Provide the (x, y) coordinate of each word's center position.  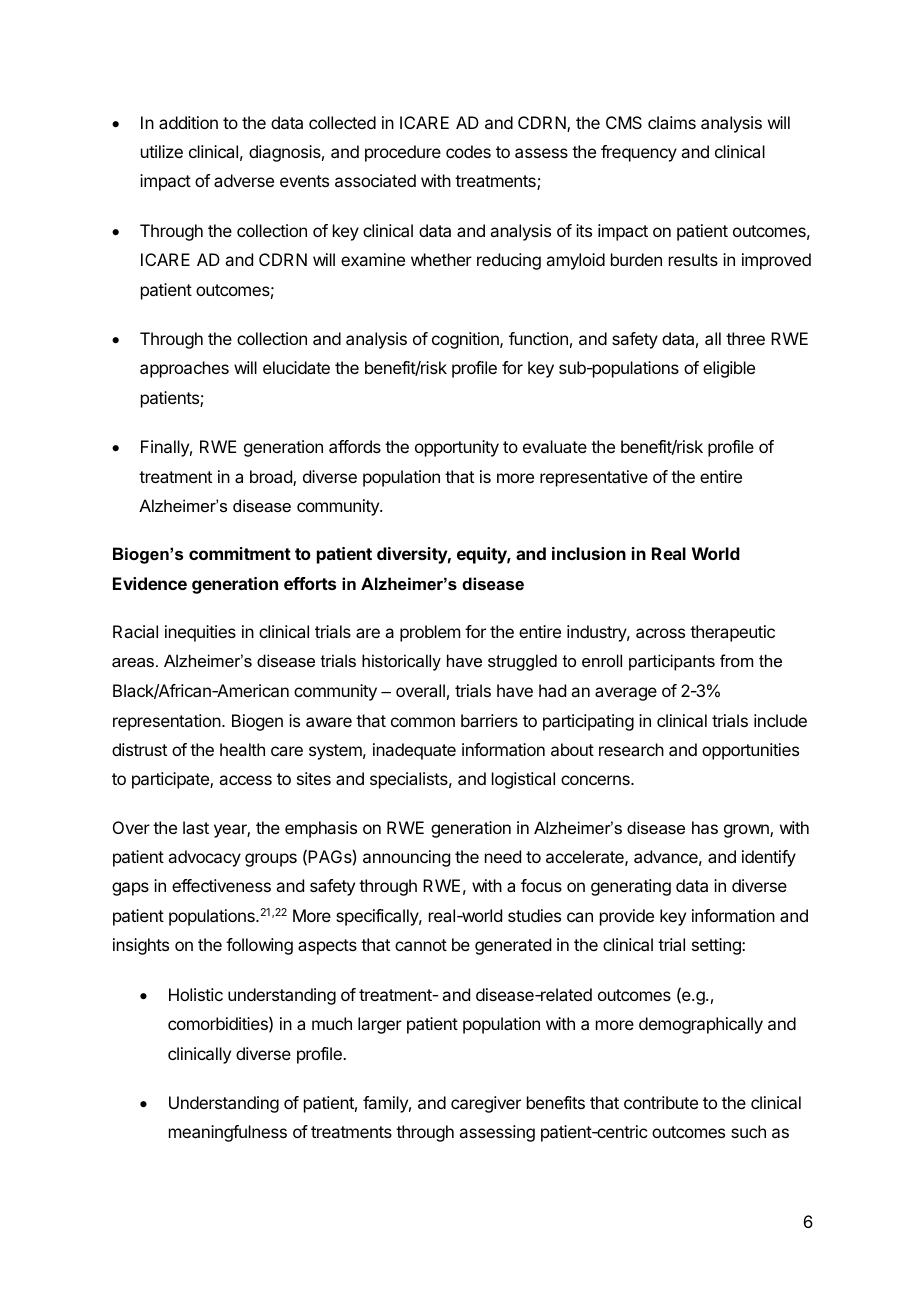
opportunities (750, 751)
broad (272, 478)
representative (594, 478)
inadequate (414, 751)
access (245, 780)
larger (380, 1025)
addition (188, 122)
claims (672, 122)
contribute (661, 1102)
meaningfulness (228, 1133)
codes (468, 151)
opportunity (457, 448)
